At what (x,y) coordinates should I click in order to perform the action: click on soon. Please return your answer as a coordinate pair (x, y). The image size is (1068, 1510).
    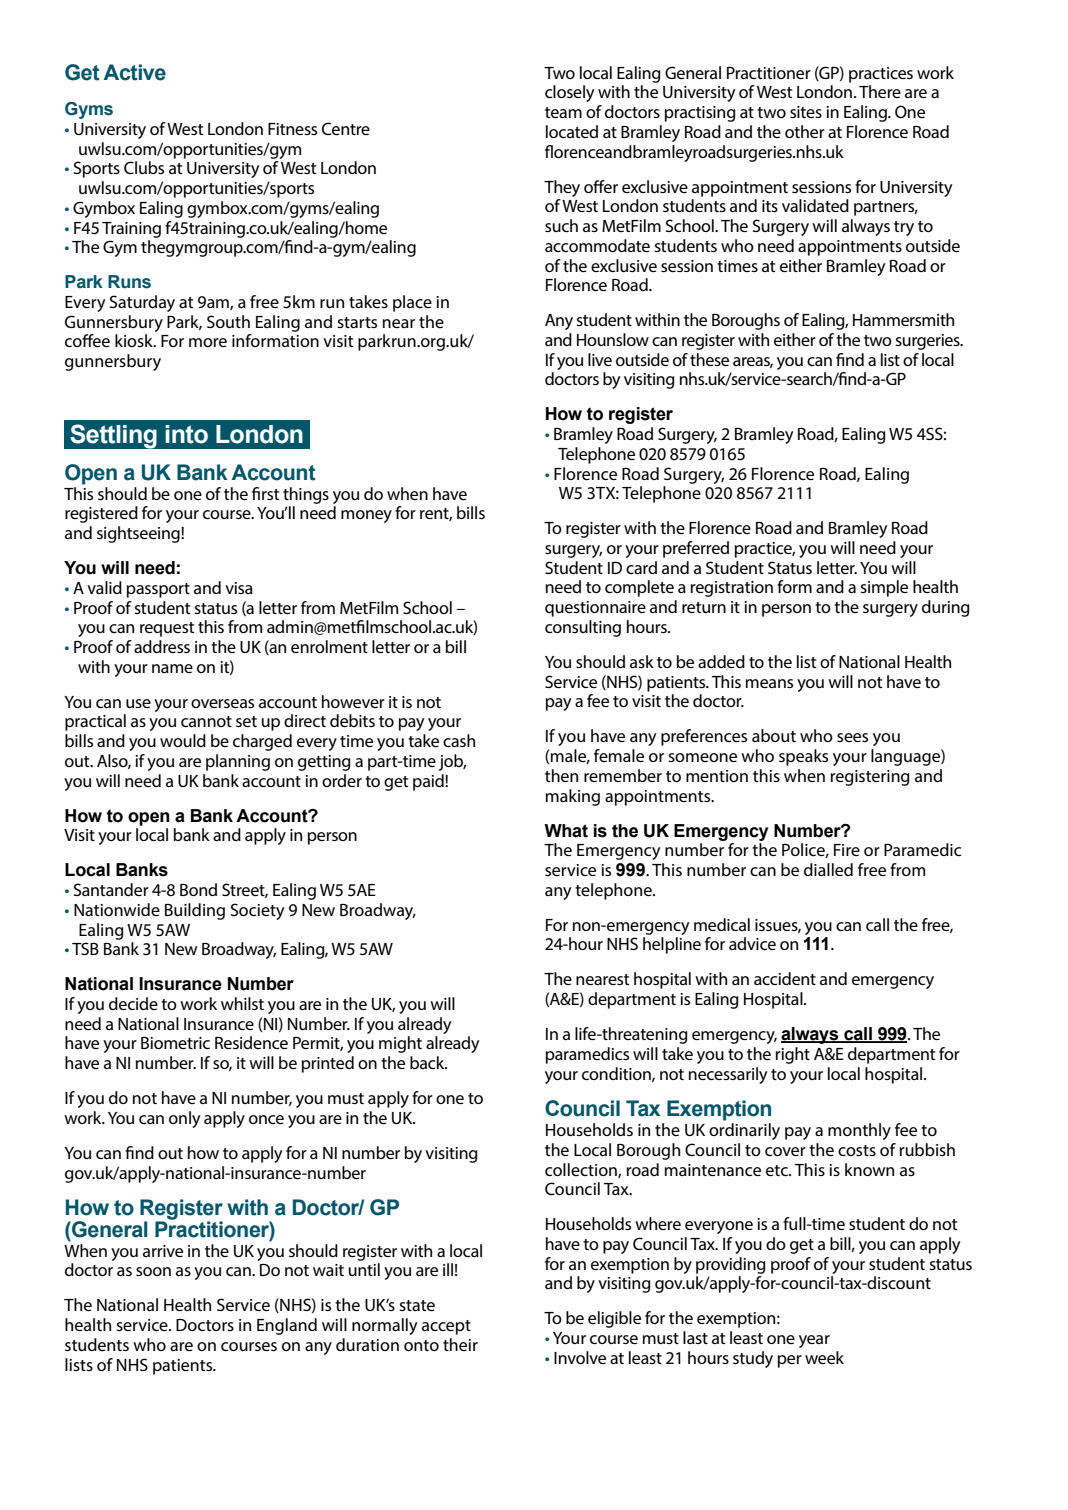
    Looking at the image, I should click on (153, 1271).
